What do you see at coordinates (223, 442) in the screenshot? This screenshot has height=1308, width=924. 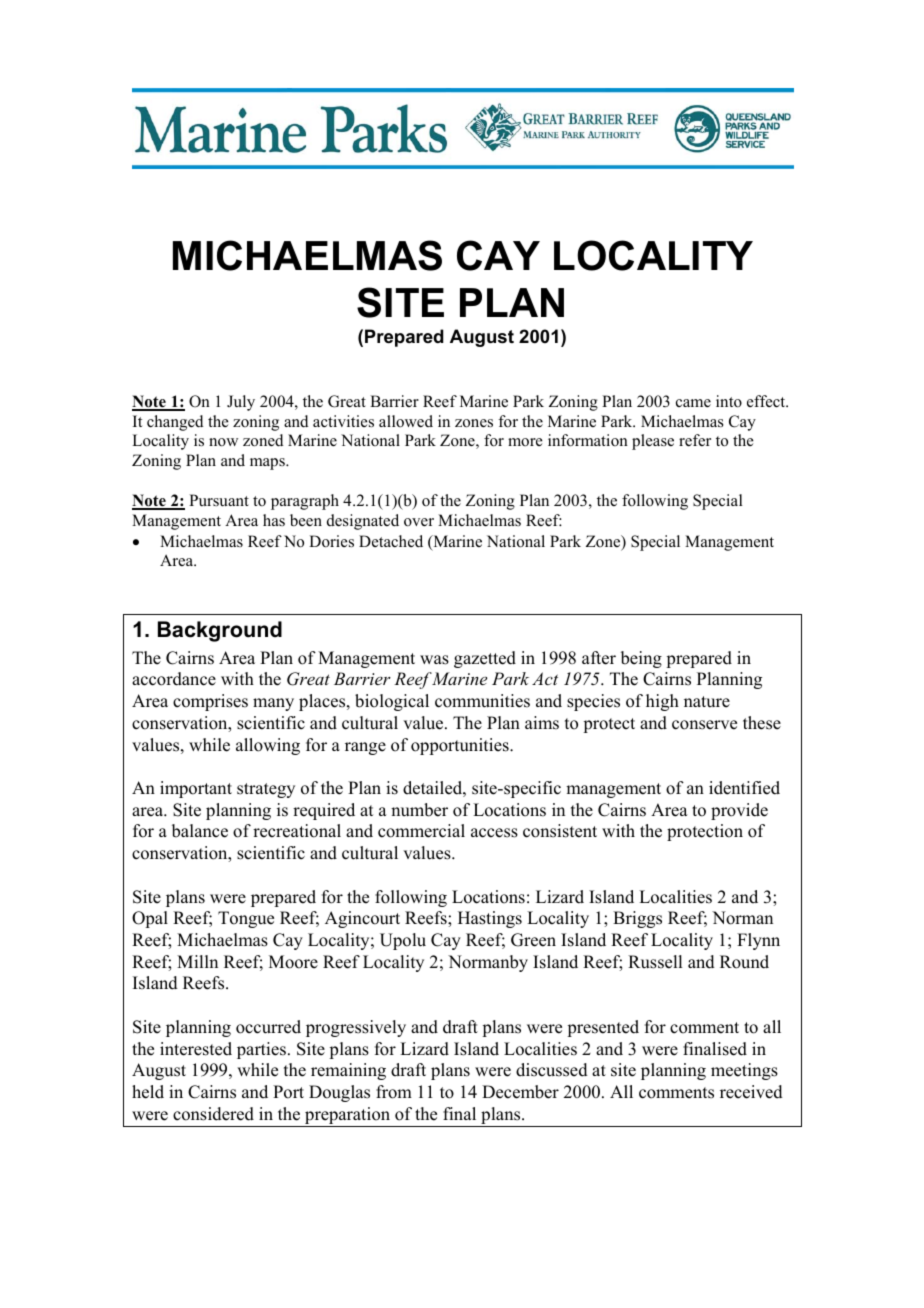 I see `now` at bounding box center [223, 442].
